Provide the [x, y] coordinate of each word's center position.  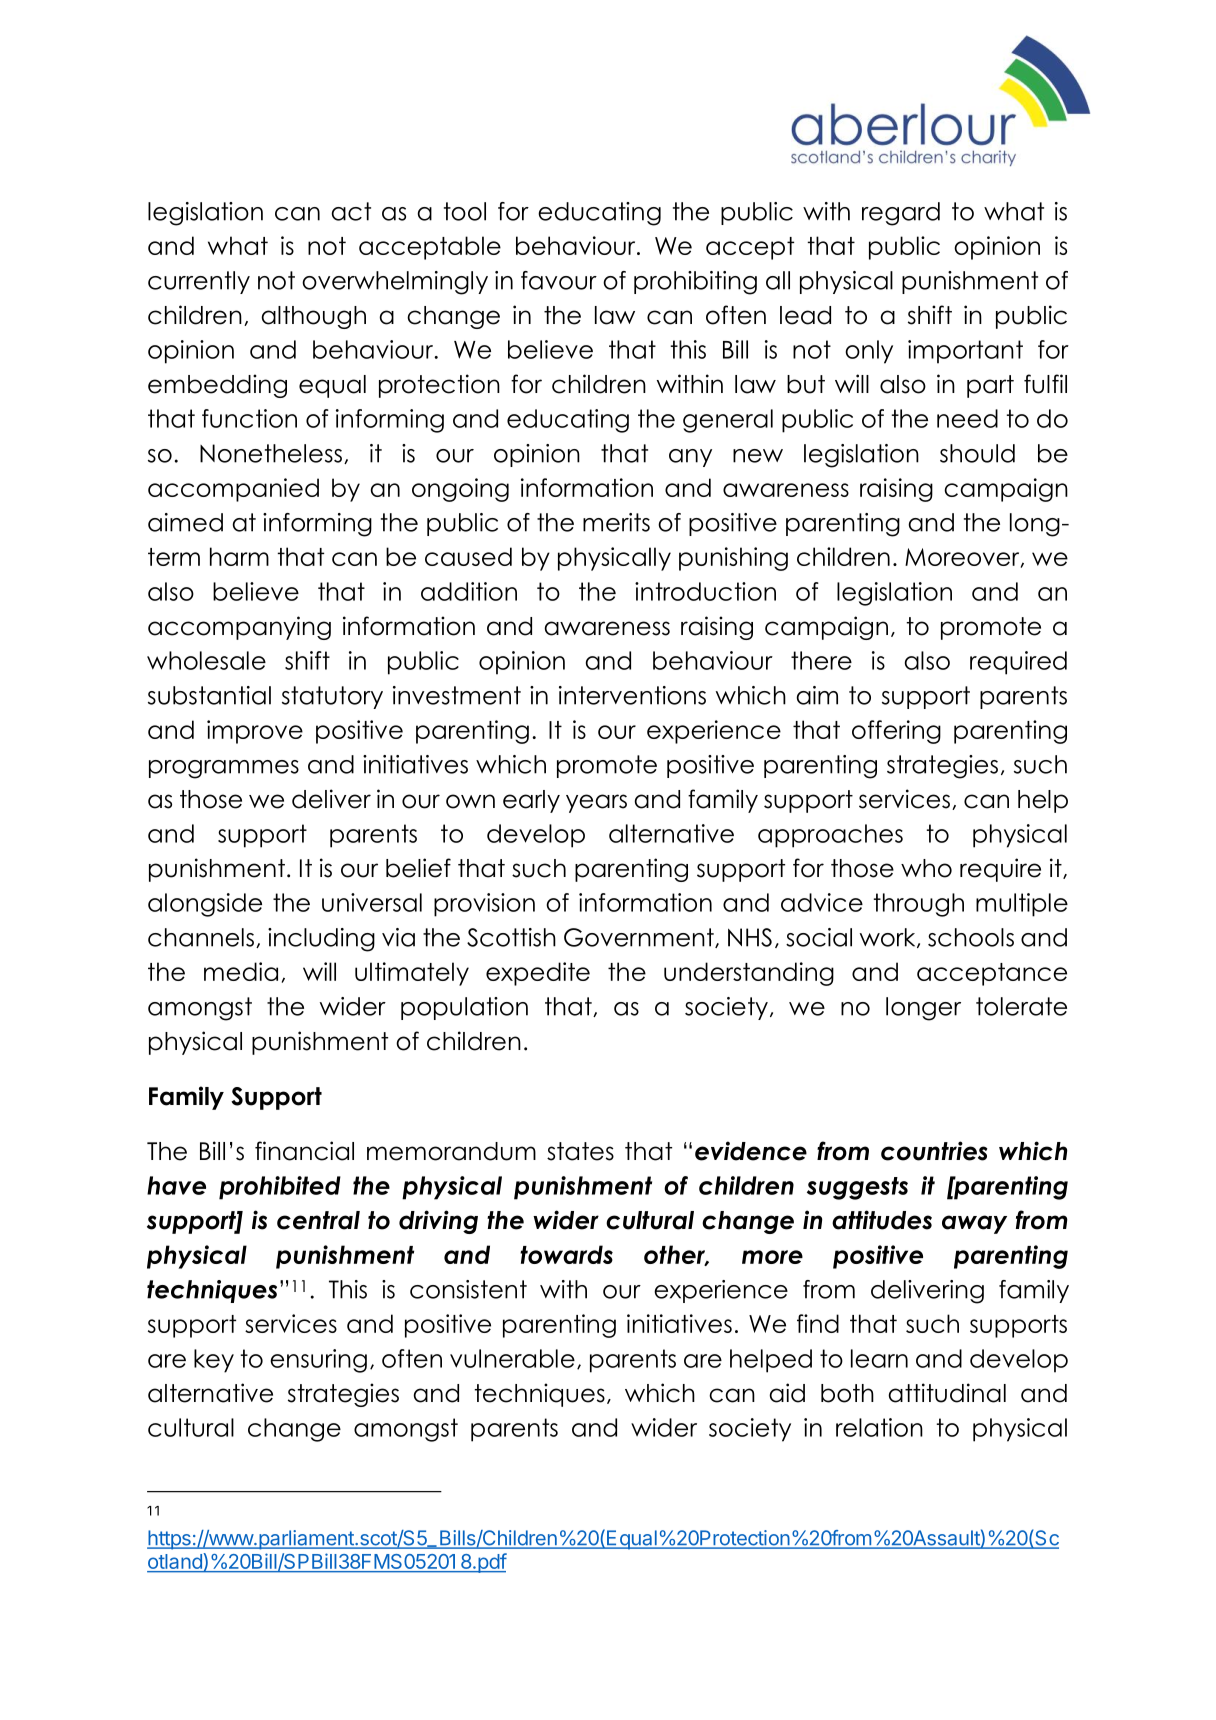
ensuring [318, 1361]
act [351, 211]
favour [559, 280]
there [821, 660]
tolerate [1021, 1006]
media [241, 971]
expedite [538, 974]
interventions [632, 695]
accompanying [239, 628]
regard [901, 214]
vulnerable [512, 1358]
